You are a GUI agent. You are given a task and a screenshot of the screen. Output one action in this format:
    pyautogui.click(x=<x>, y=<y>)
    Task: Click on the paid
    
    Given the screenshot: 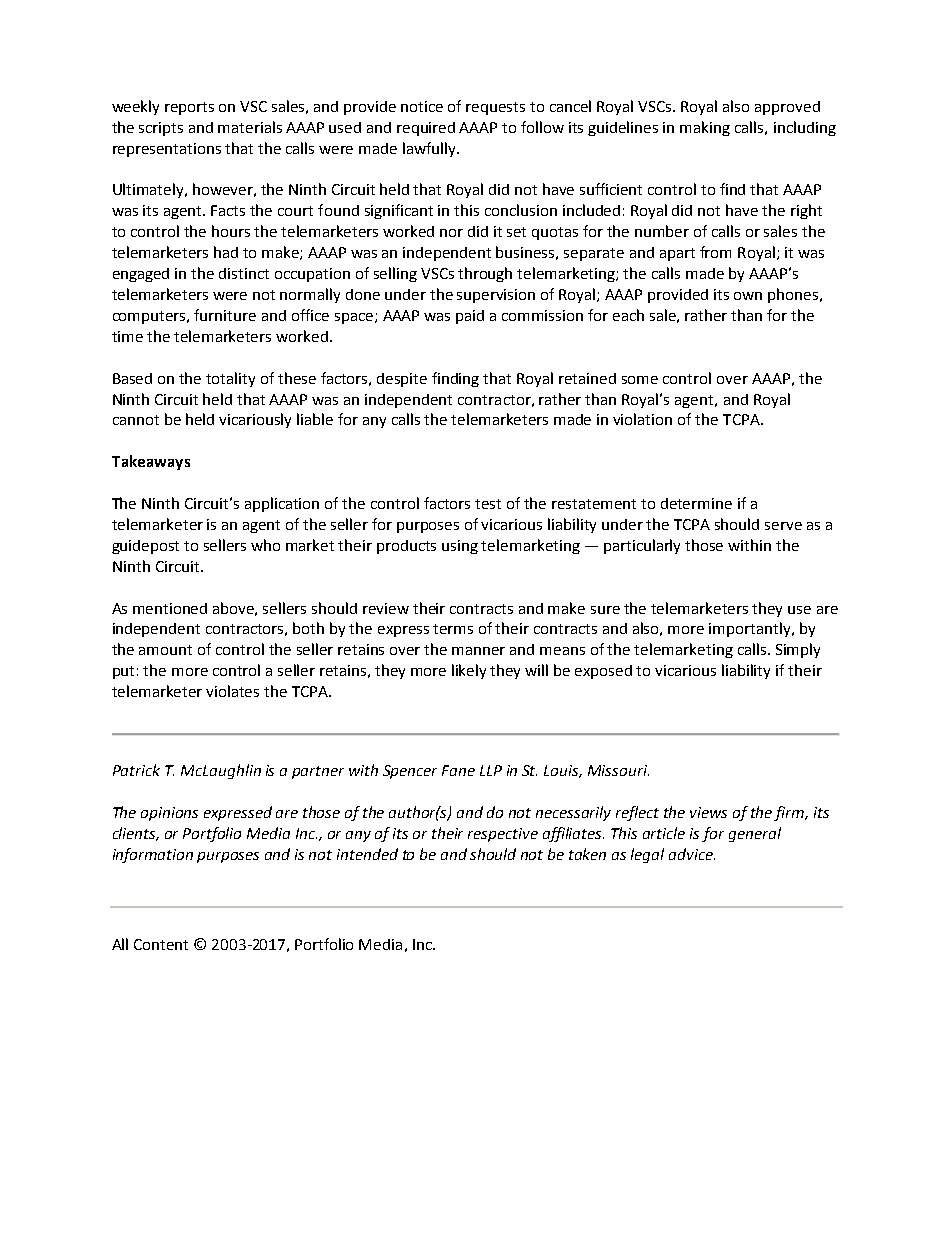 What is the action you would take?
    pyautogui.click(x=470, y=317)
